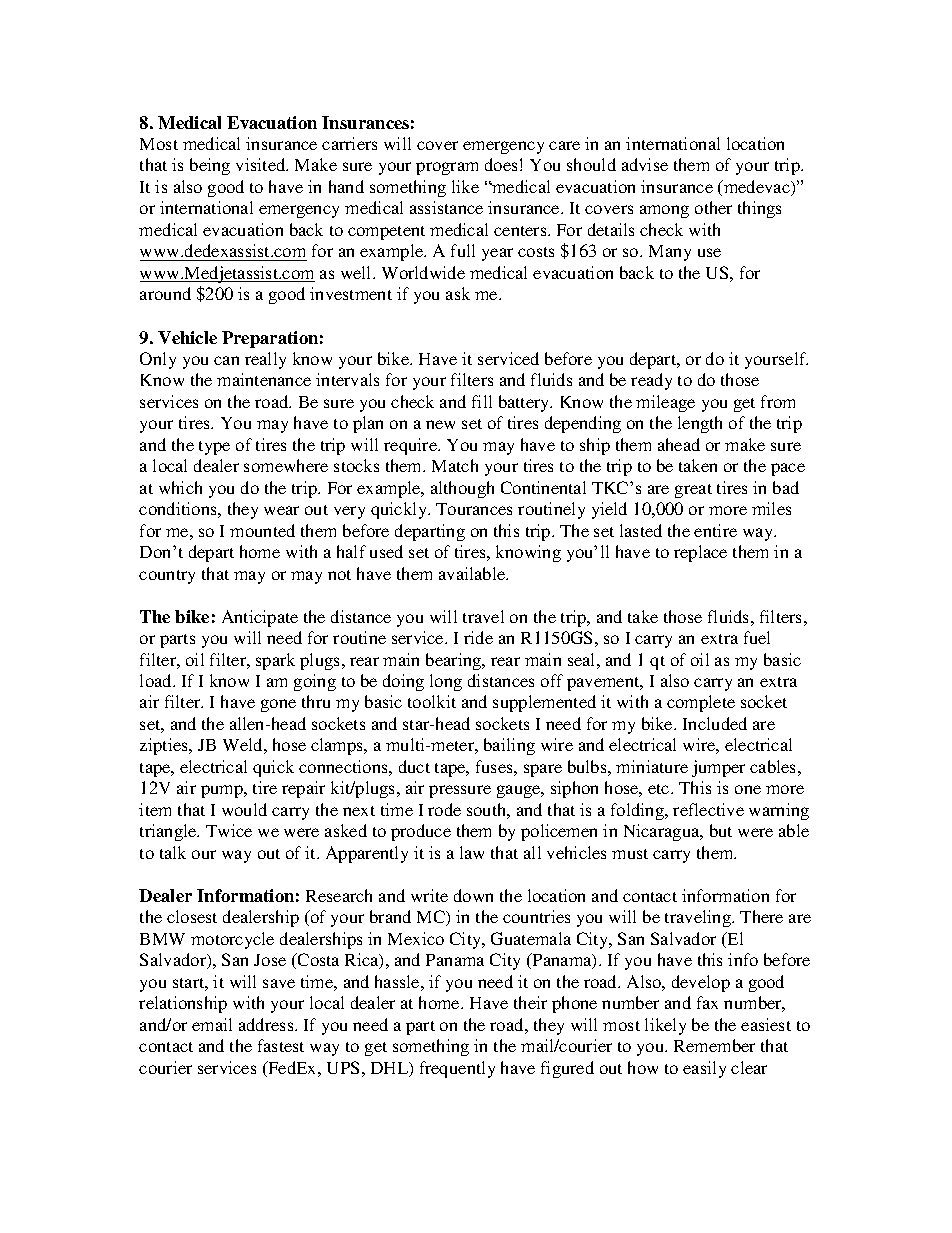  Describe the element at coordinates (447, 168) in the screenshot. I see `program` at that location.
